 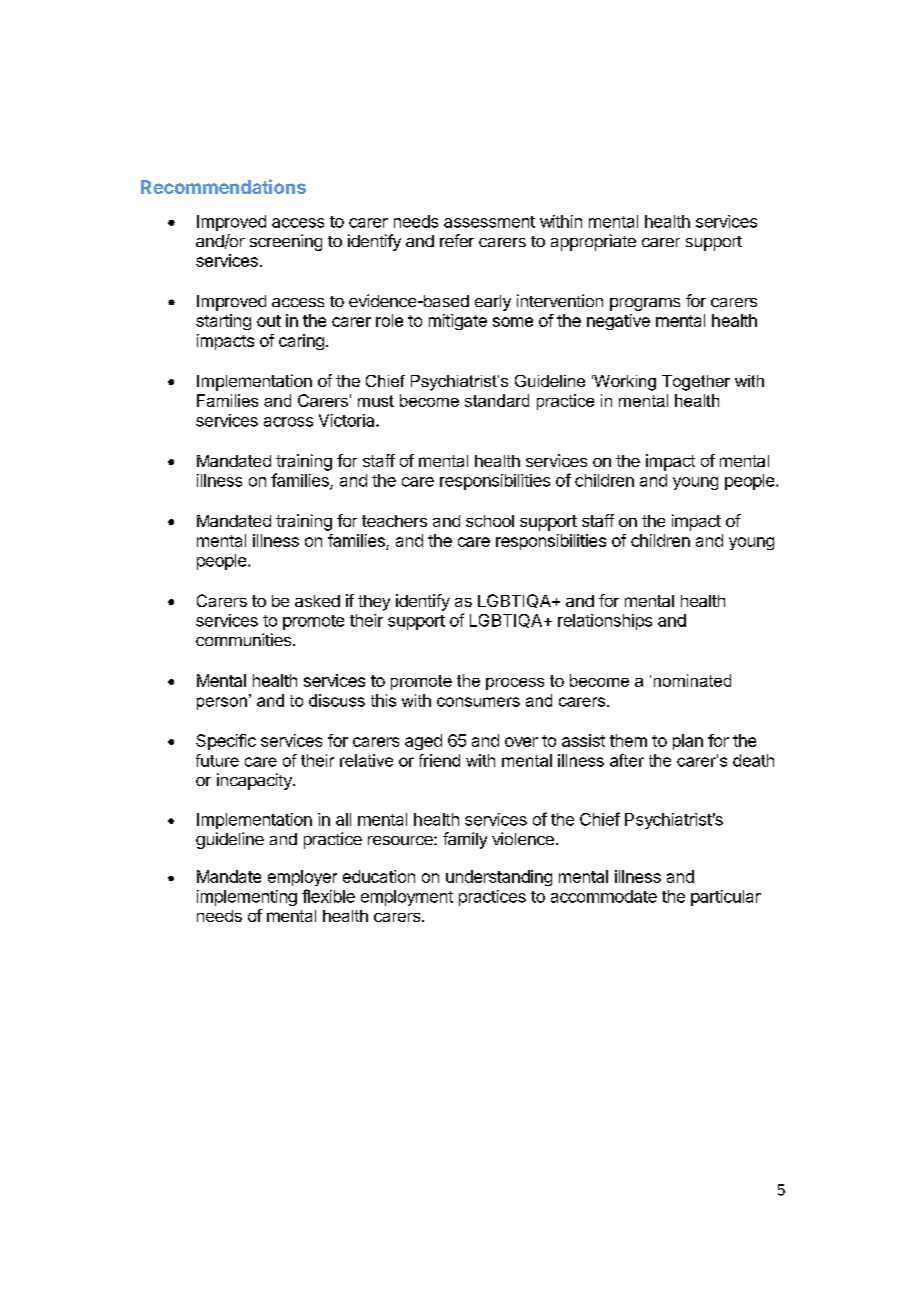 What do you see at coordinates (317, 601) in the screenshot?
I see `asked` at bounding box center [317, 601].
